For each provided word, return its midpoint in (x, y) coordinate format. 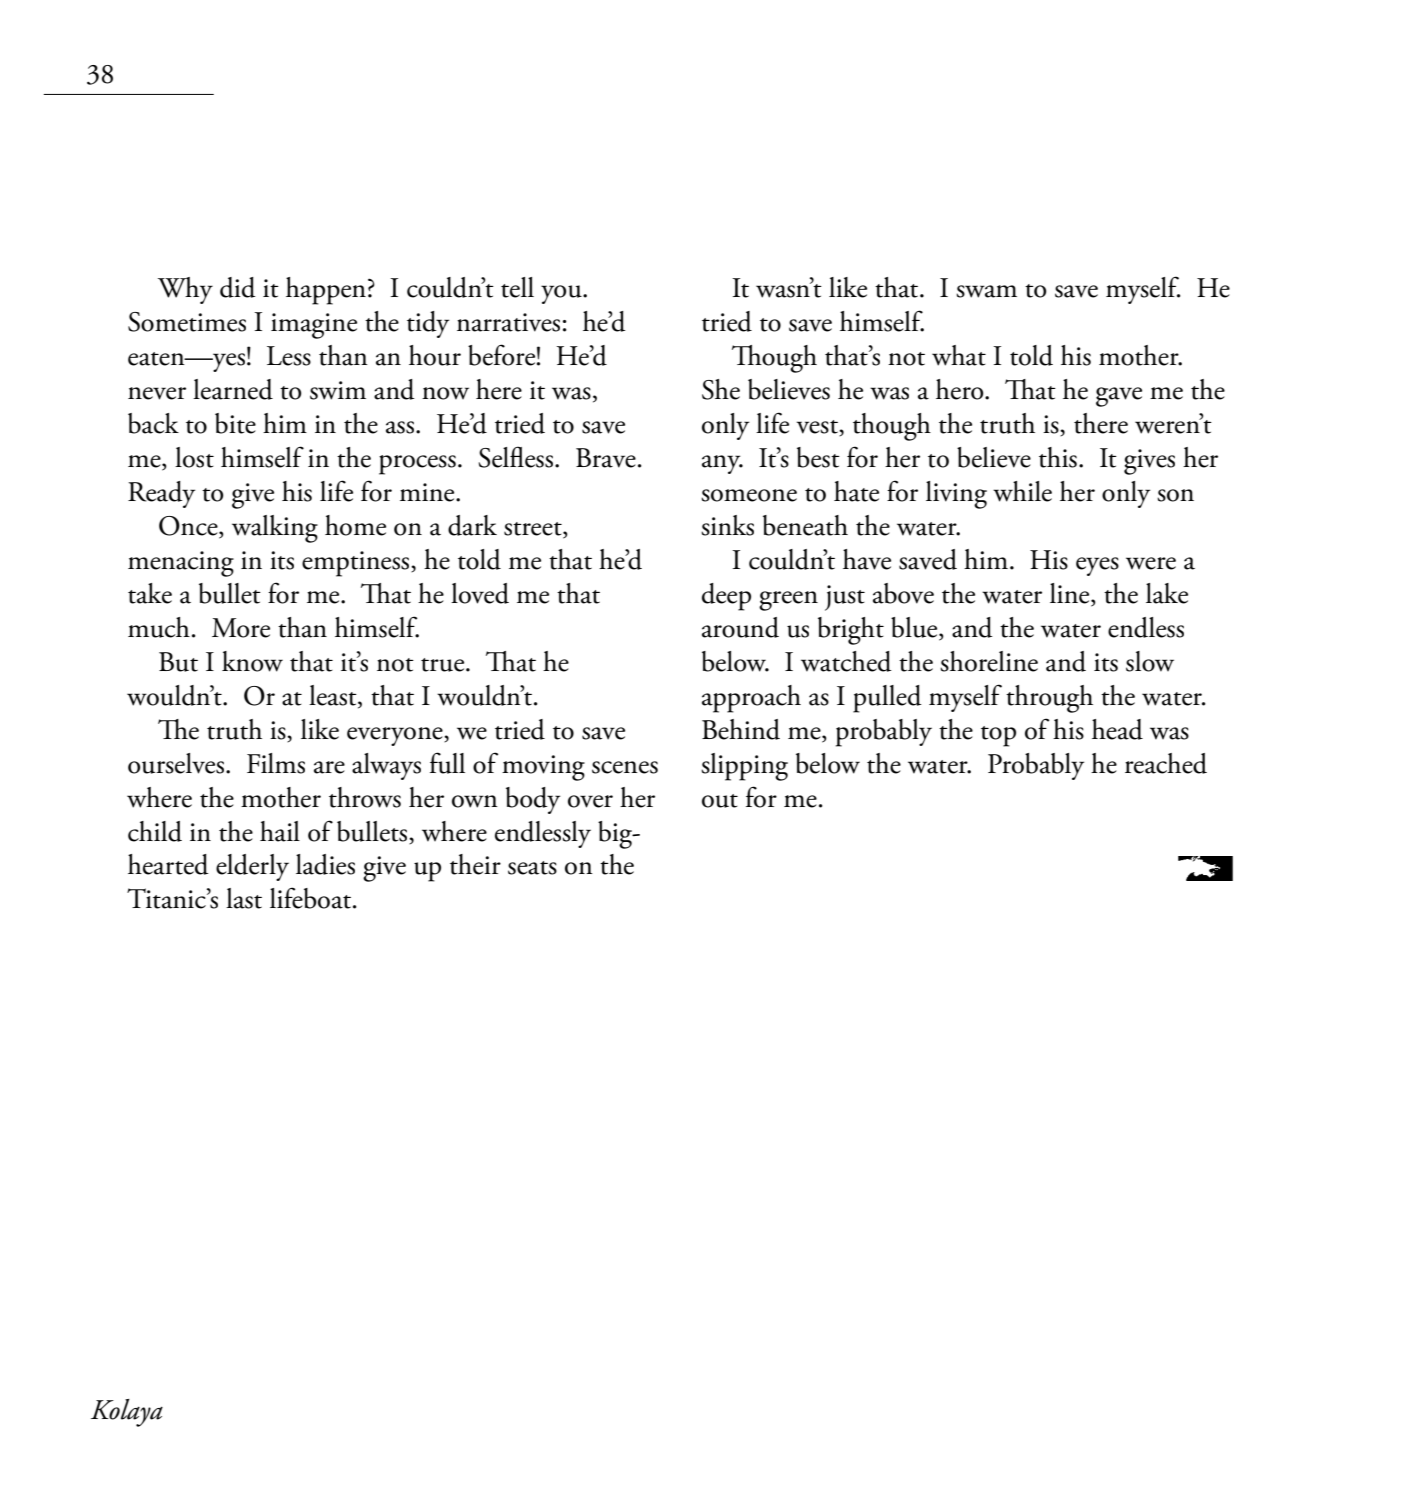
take (150, 593)
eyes (1097, 566)
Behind (741, 729)
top (998, 736)
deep (726, 597)
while (1022, 491)
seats (532, 868)
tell (517, 287)
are (329, 767)
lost (194, 457)
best (818, 457)
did (238, 287)
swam (986, 291)
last (244, 898)
